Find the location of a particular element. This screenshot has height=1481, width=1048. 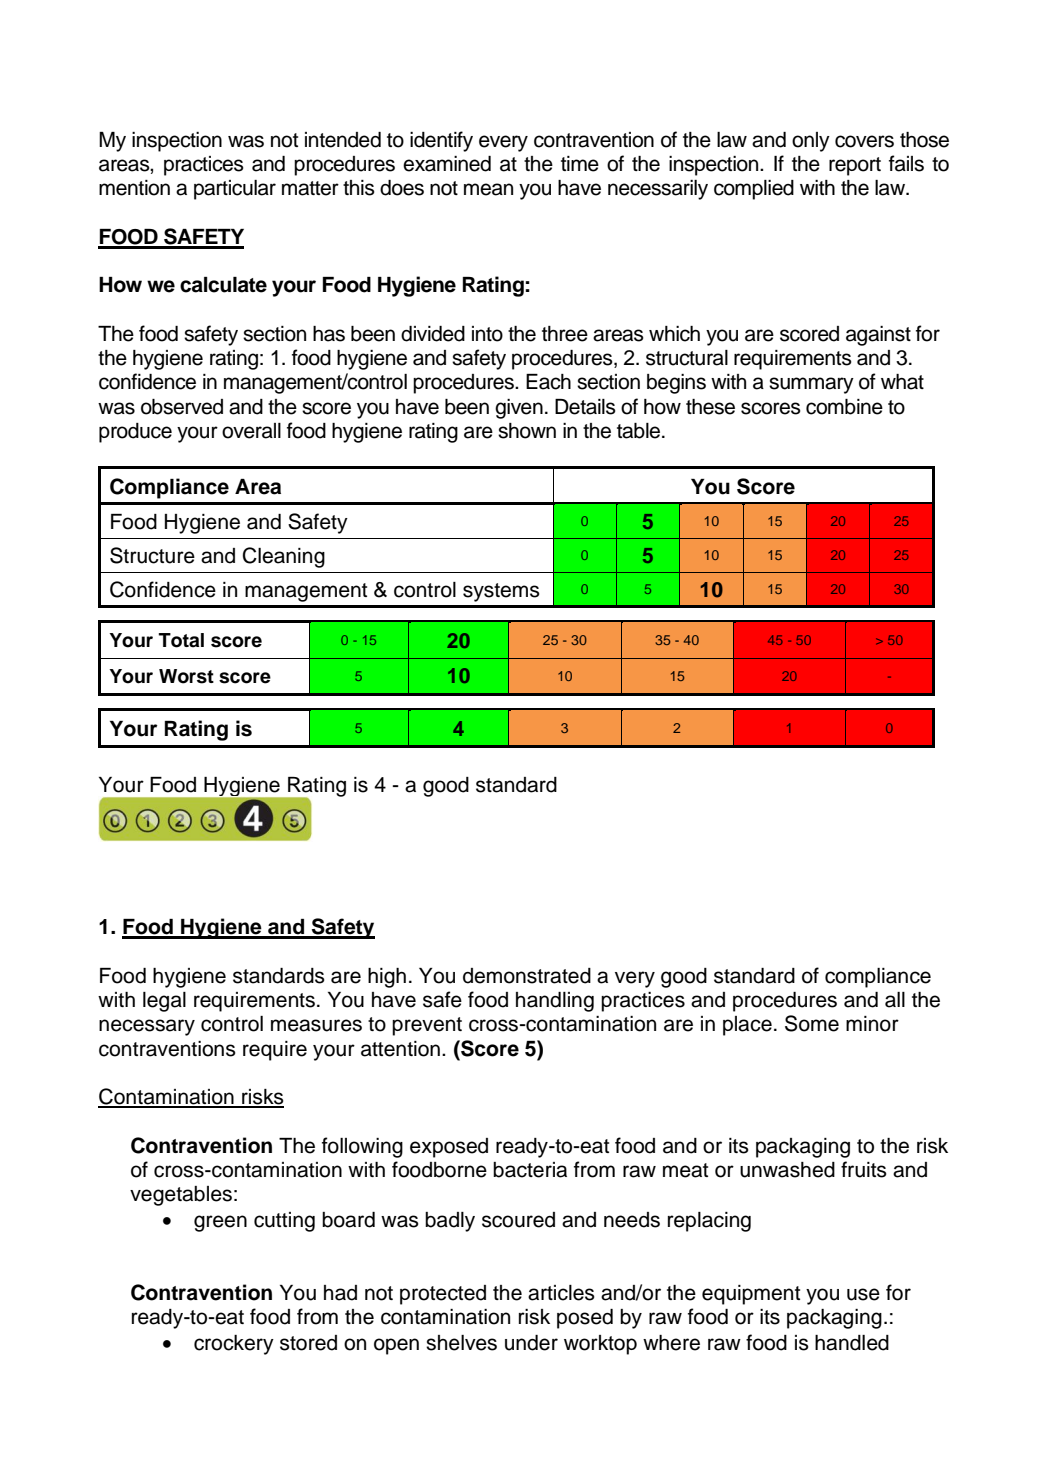

Some is located at coordinates (812, 1023).
